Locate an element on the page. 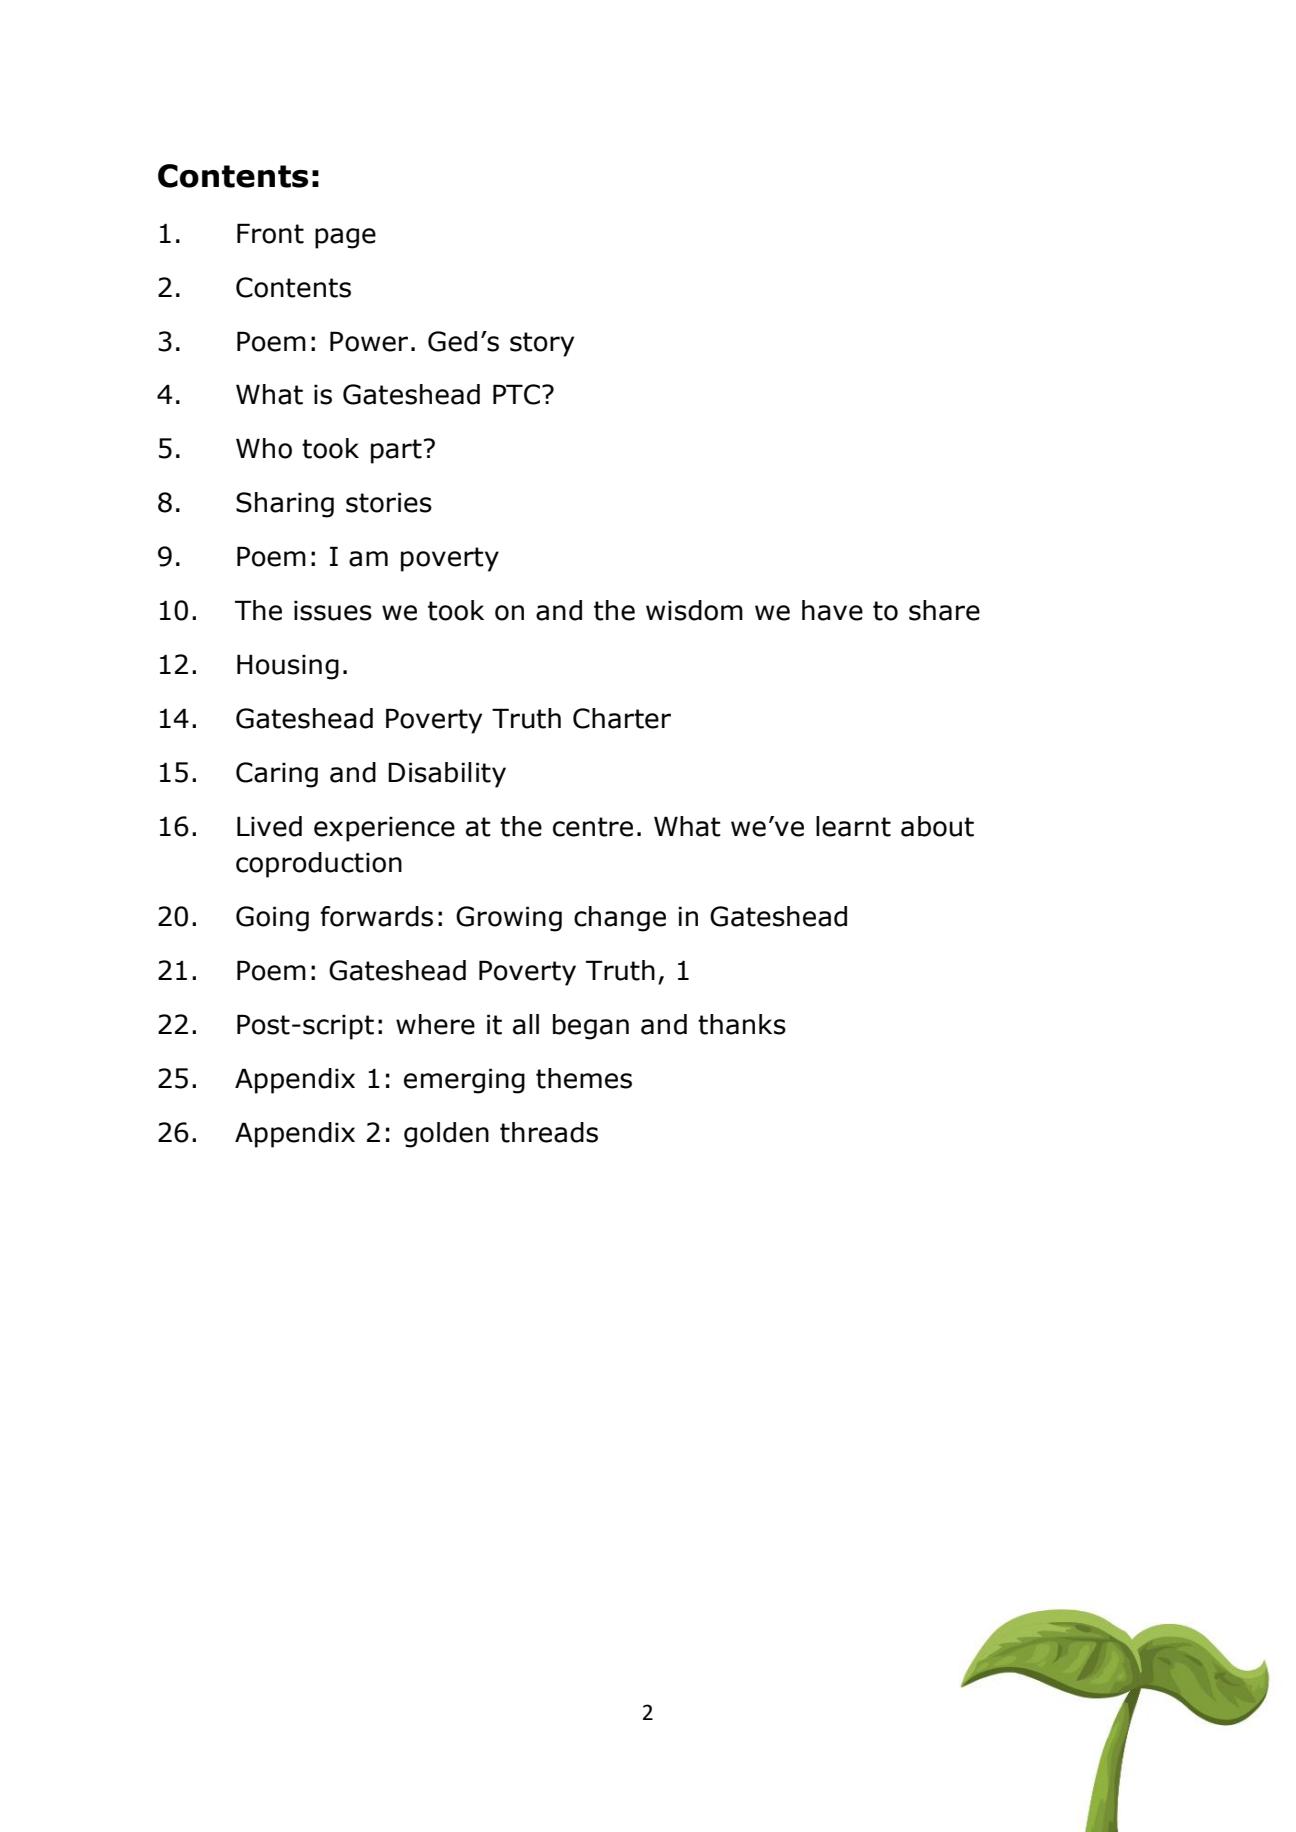 This page has width=1296, height=1832. Housing is located at coordinates (288, 667).
